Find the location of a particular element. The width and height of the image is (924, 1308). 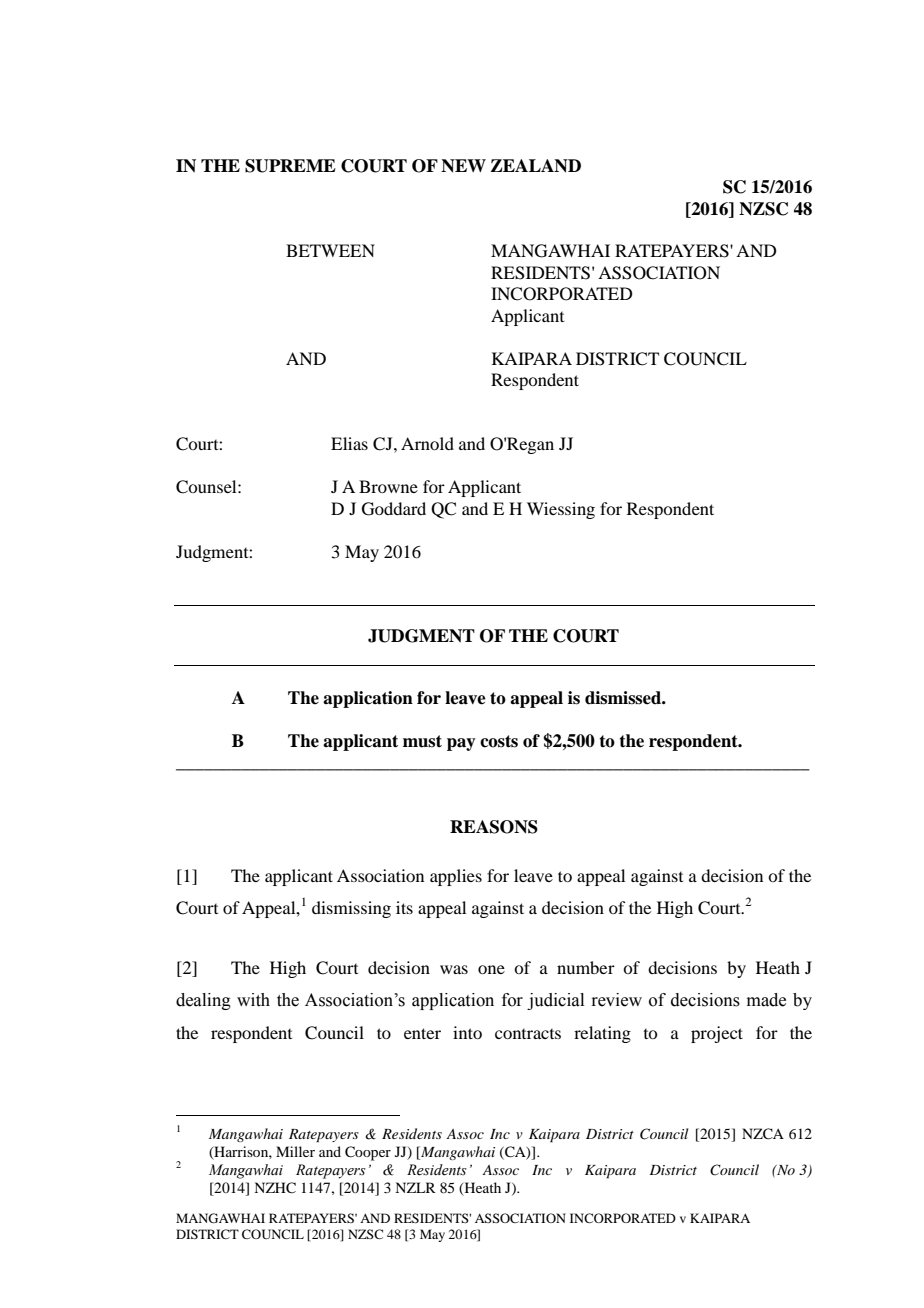

Miller is located at coordinates (295, 1151).
